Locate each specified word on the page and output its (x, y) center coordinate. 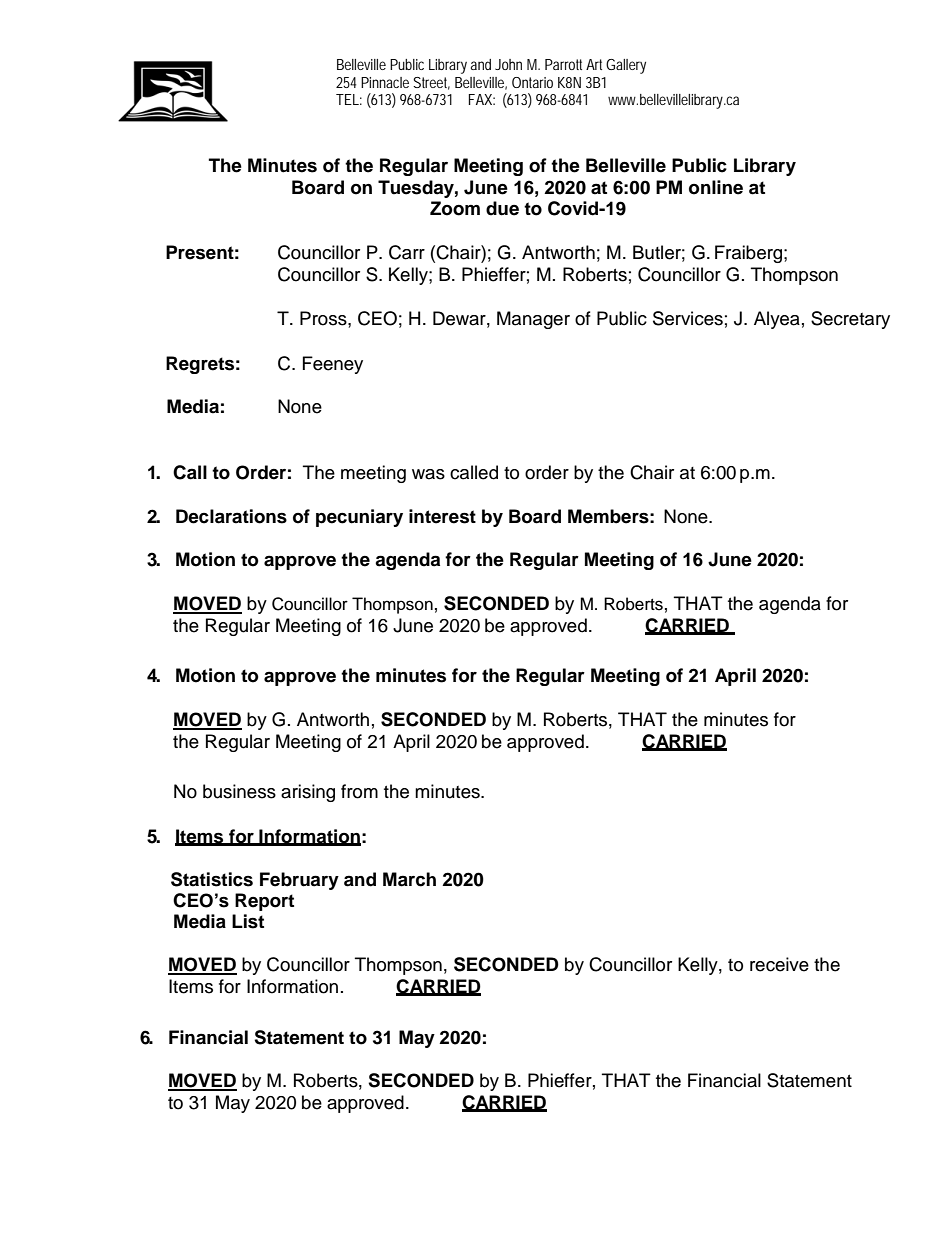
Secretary (850, 320)
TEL (349, 99)
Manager (533, 320)
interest (442, 516)
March (409, 879)
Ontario (532, 82)
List (248, 921)
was (428, 474)
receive (779, 964)
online (716, 187)
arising (308, 793)
